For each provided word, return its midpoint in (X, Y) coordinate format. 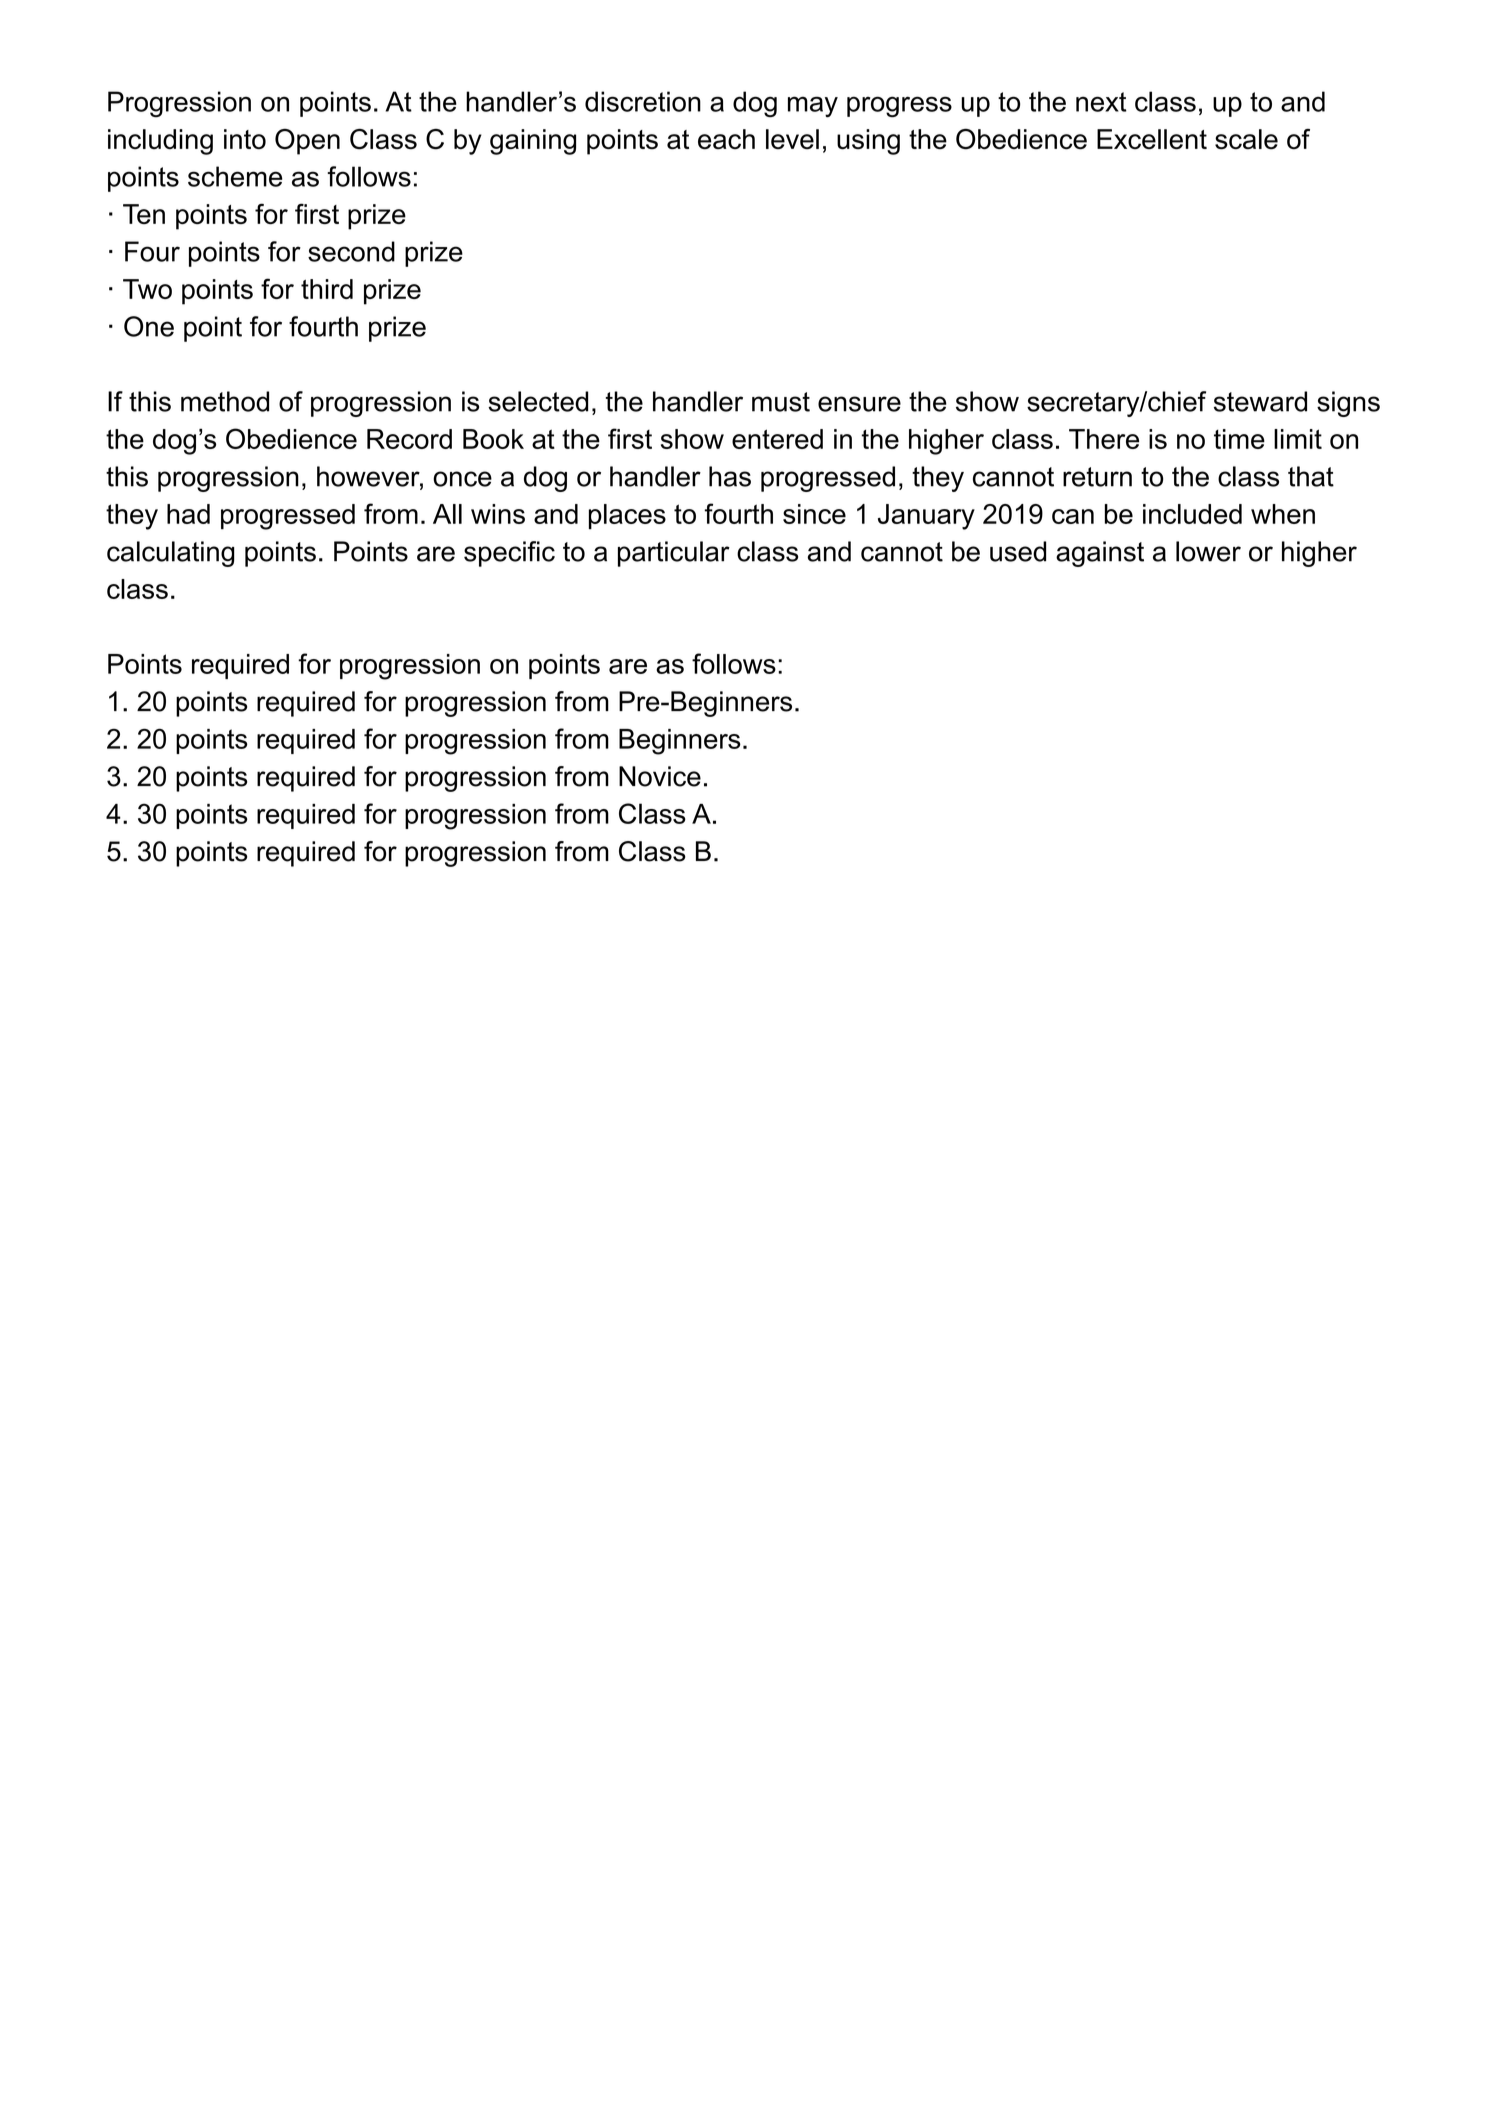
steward (1260, 401)
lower (1208, 551)
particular (674, 554)
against (1100, 554)
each (726, 139)
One (149, 326)
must (781, 402)
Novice (660, 776)
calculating (170, 554)
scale (1246, 139)
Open (307, 142)
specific (509, 554)
